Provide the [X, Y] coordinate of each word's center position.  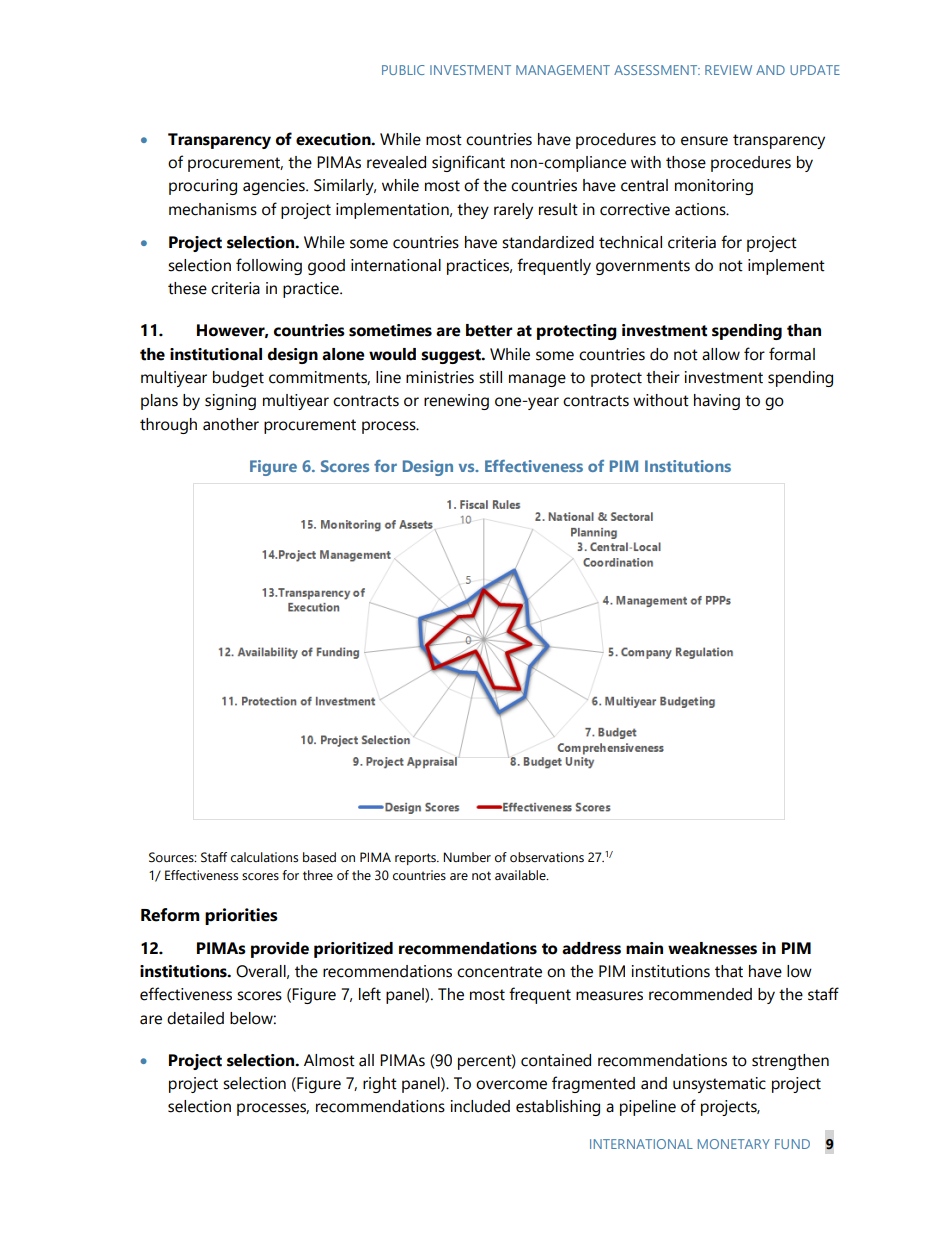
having [717, 402]
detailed [195, 1018]
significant [468, 163]
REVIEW [728, 70]
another [231, 424]
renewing [456, 402]
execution [334, 139]
